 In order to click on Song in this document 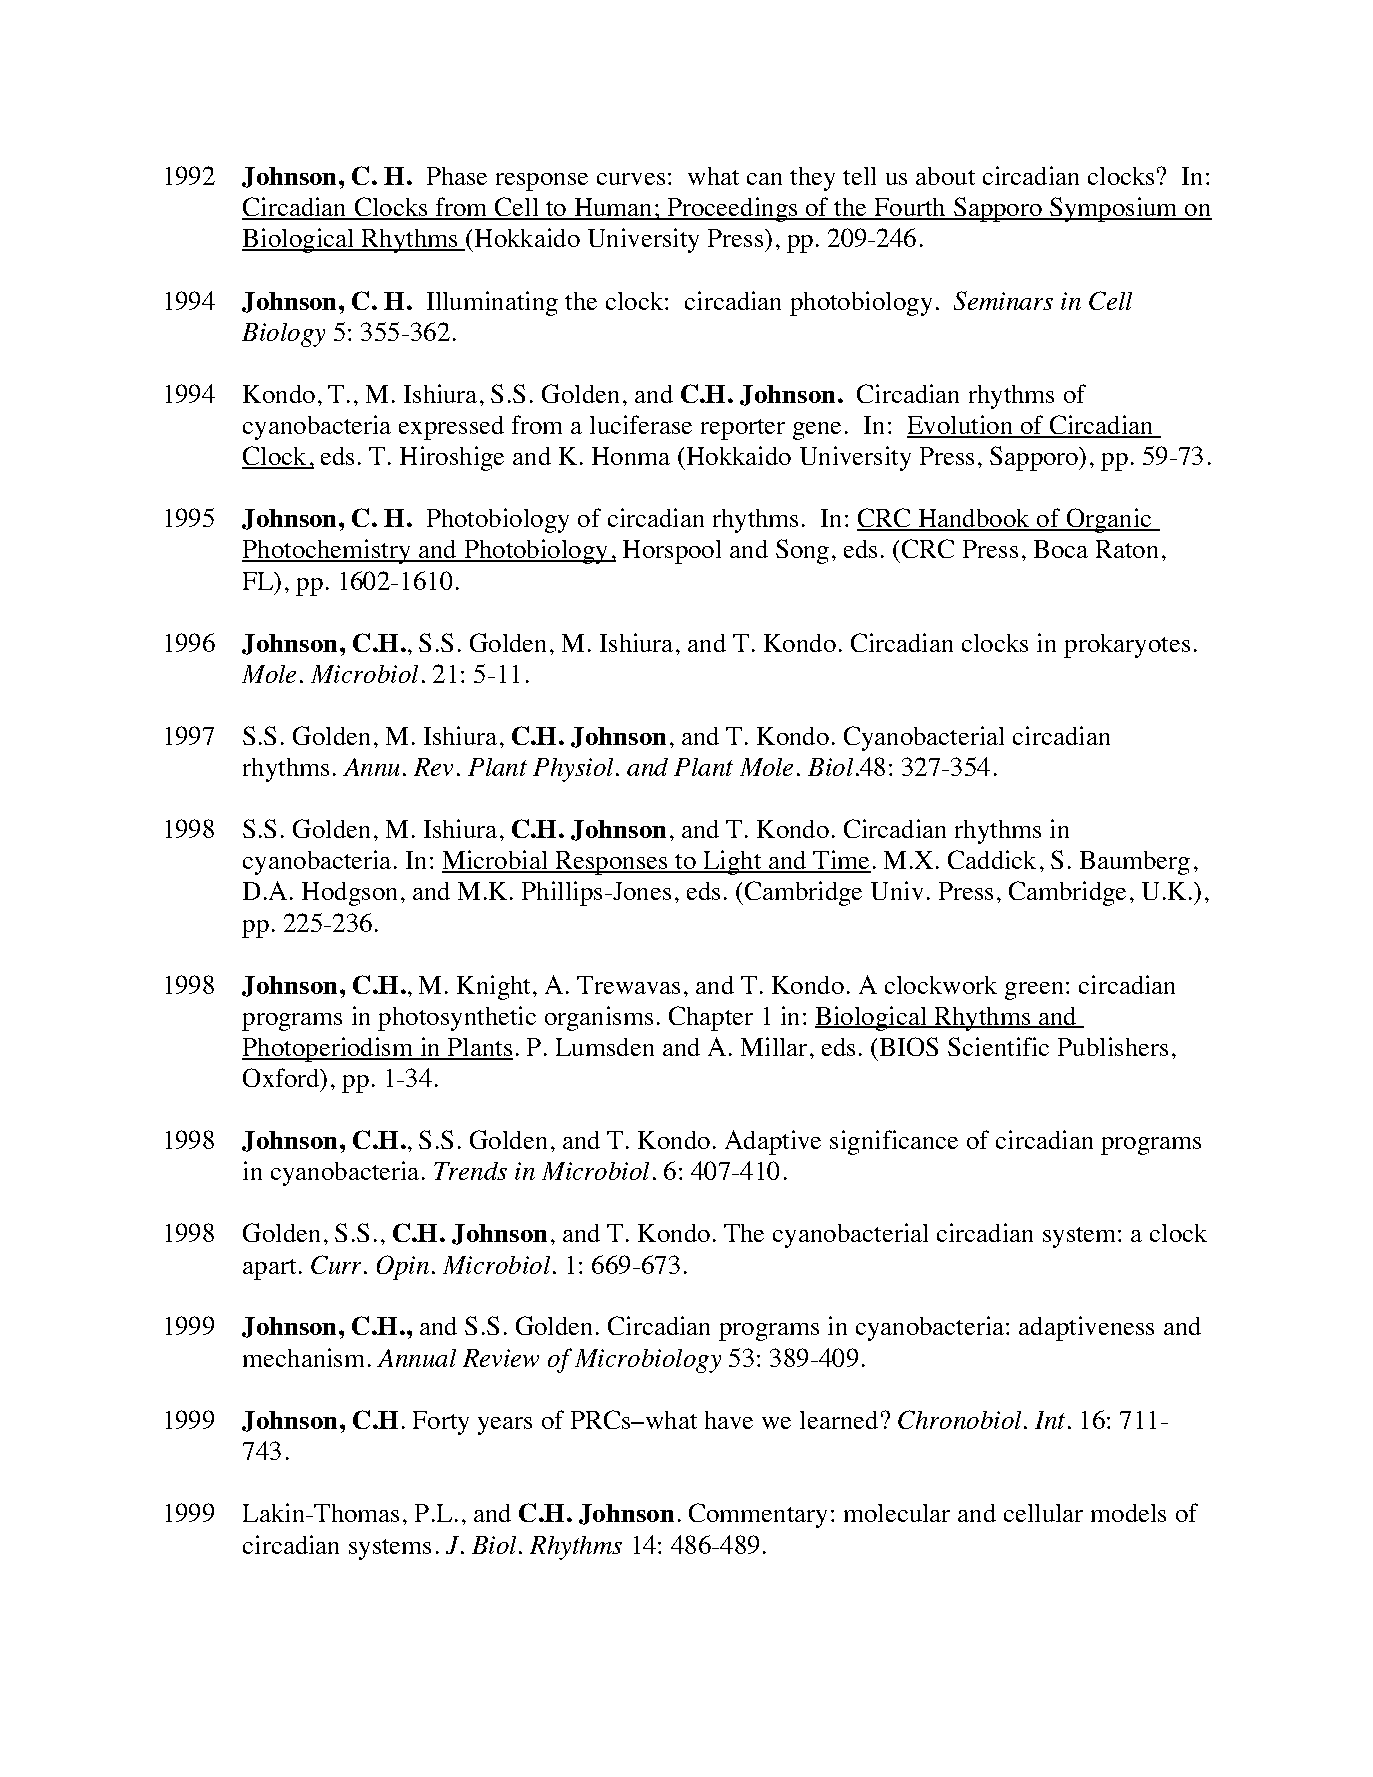, I will do `click(802, 551)`.
